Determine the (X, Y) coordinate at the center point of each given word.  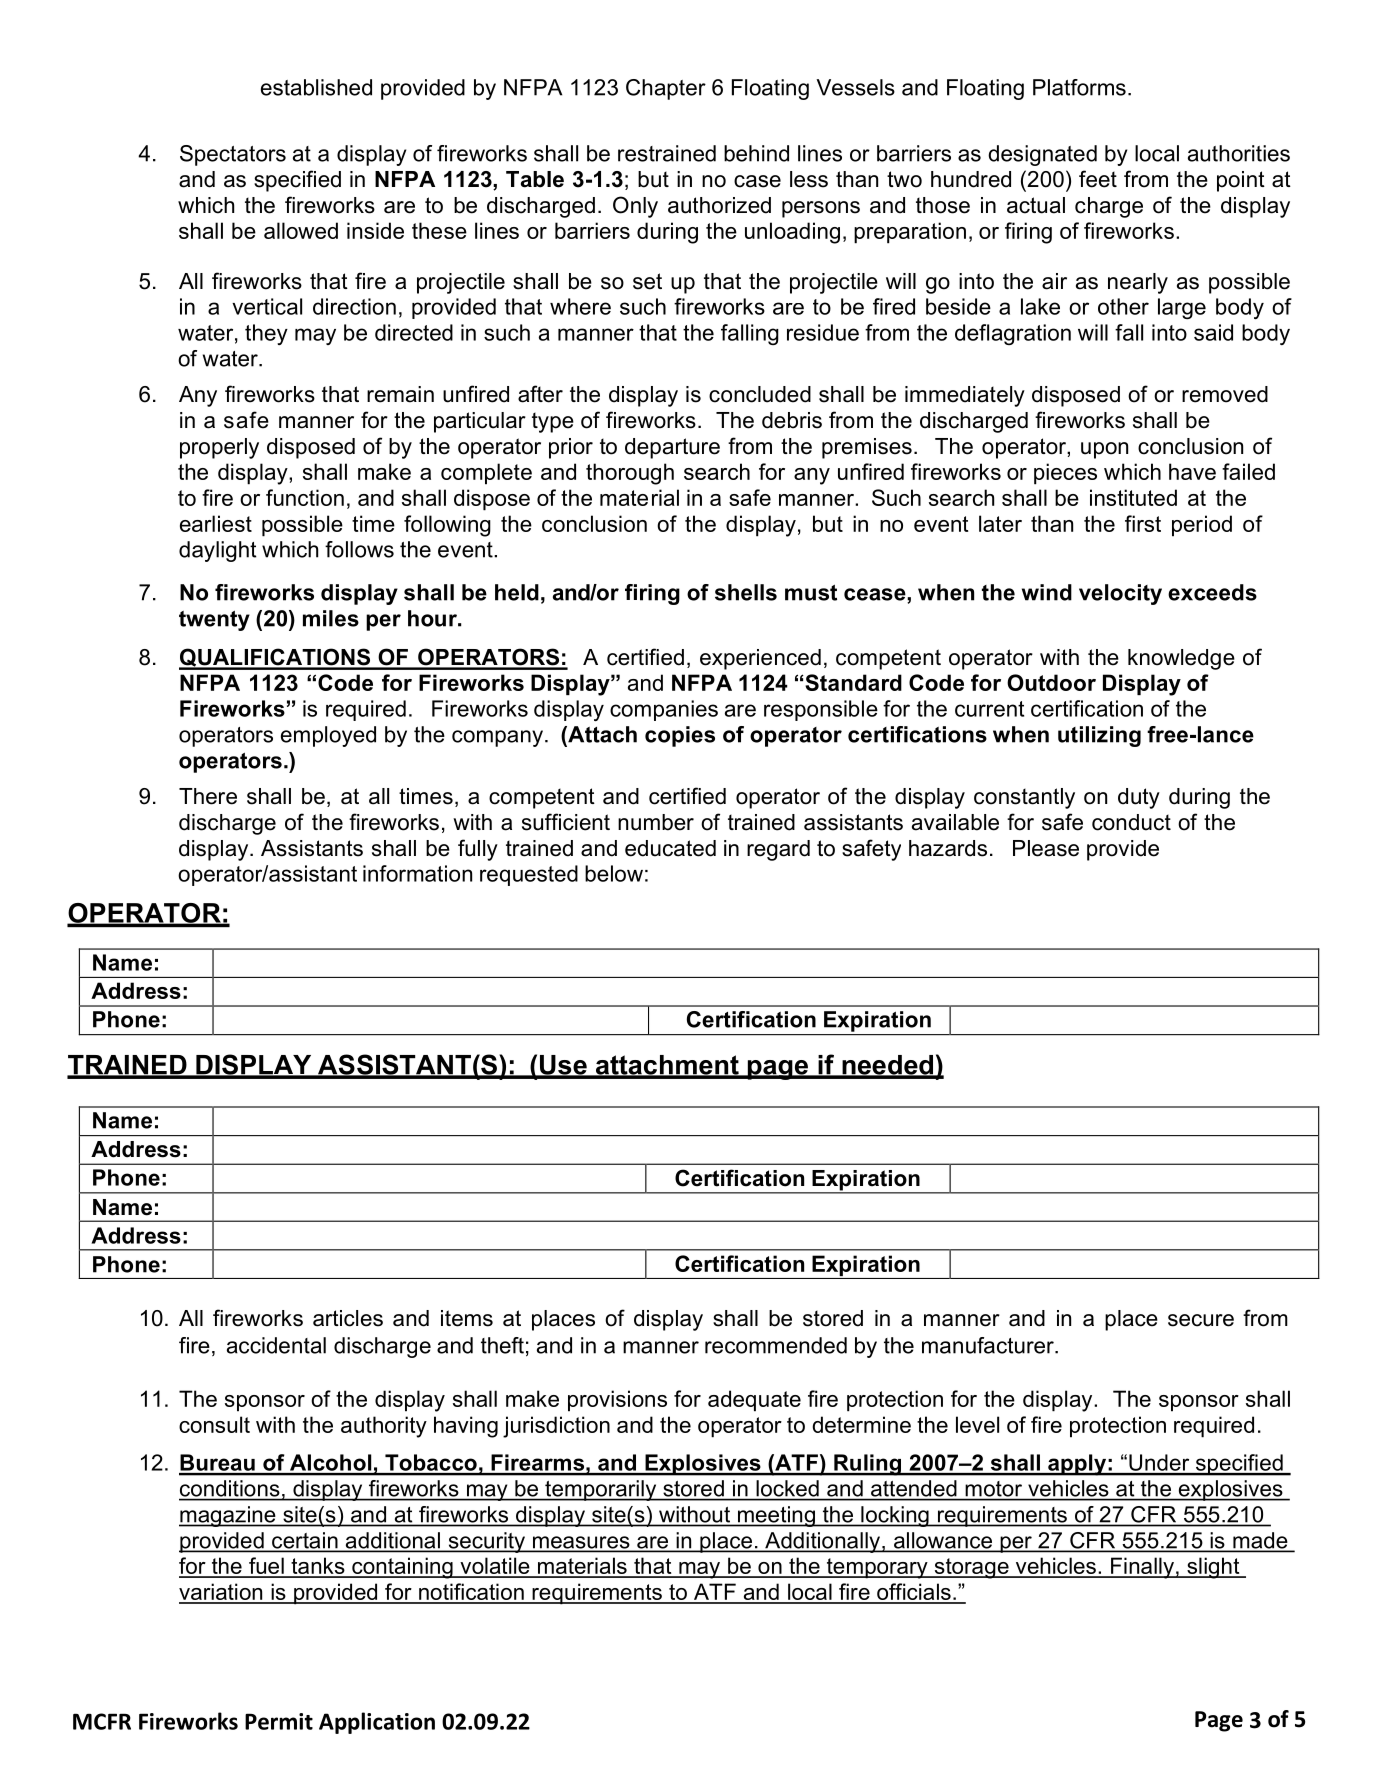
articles (348, 1318)
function (305, 497)
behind (756, 153)
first (1143, 523)
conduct (1131, 822)
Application (377, 1723)
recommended (776, 1345)
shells (746, 592)
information (417, 873)
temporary (877, 1568)
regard (778, 850)
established (316, 87)
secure (1201, 1320)
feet (1098, 179)
